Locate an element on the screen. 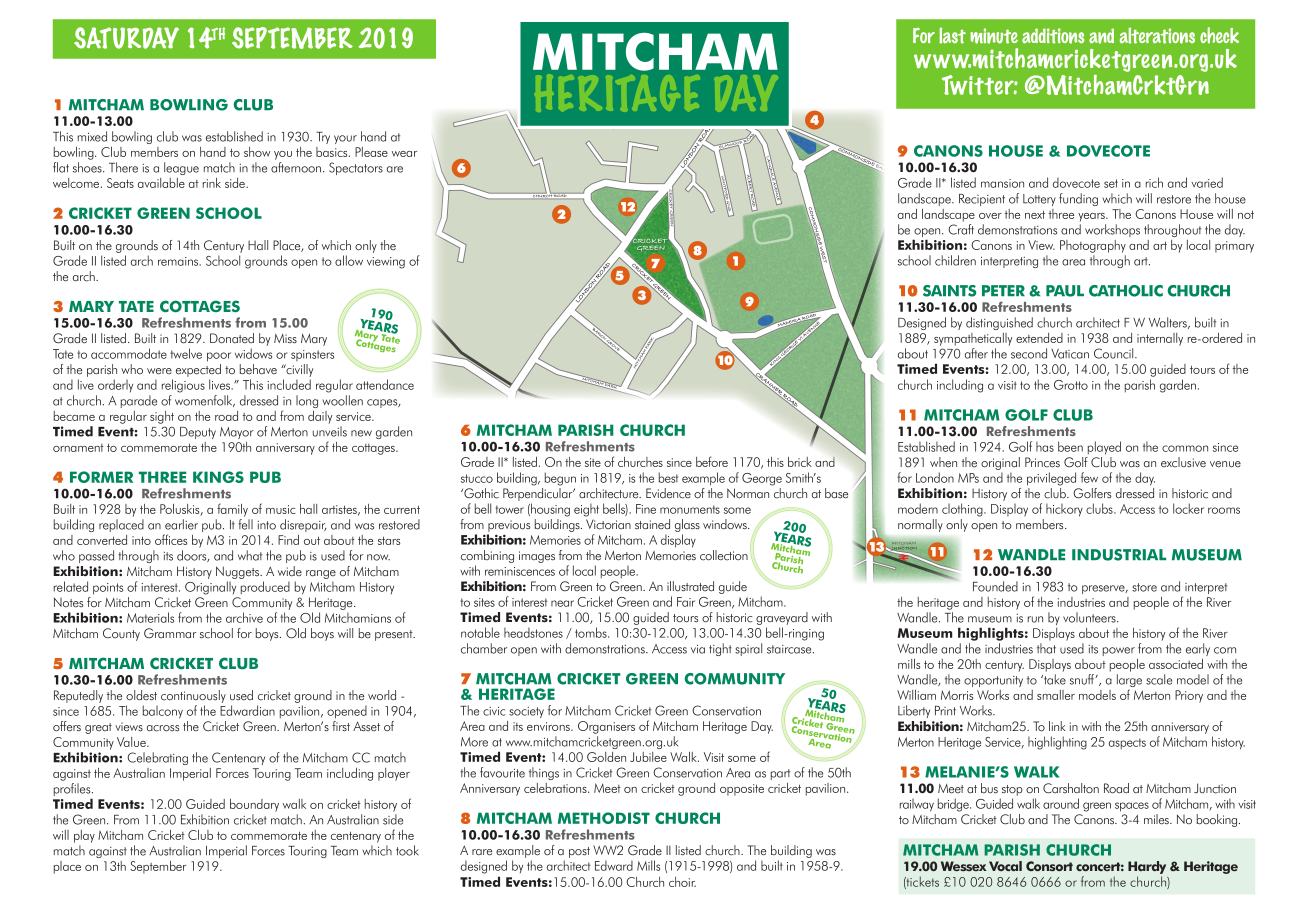 The width and height of the screenshot is (1308, 924). Grammar is located at coordinates (170, 633).
